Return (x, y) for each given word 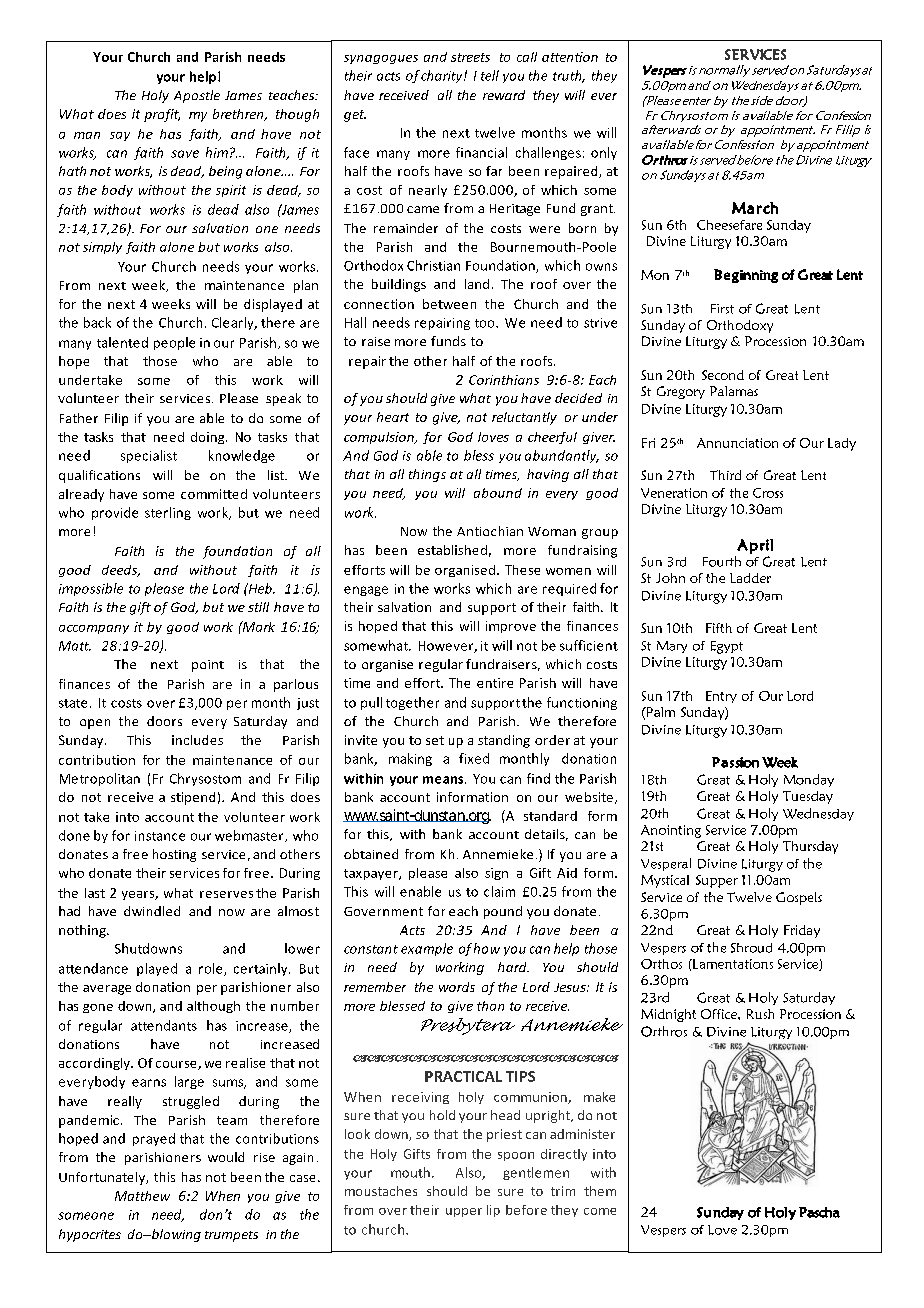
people (174, 343)
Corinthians (504, 380)
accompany (94, 629)
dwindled (152, 911)
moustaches (381, 1191)
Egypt (727, 647)
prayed (154, 1139)
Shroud (751, 948)
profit (162, 115)
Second (723, 375)
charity (443, 76)
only (604, 153)
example (427, 949)
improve (511, 627)
